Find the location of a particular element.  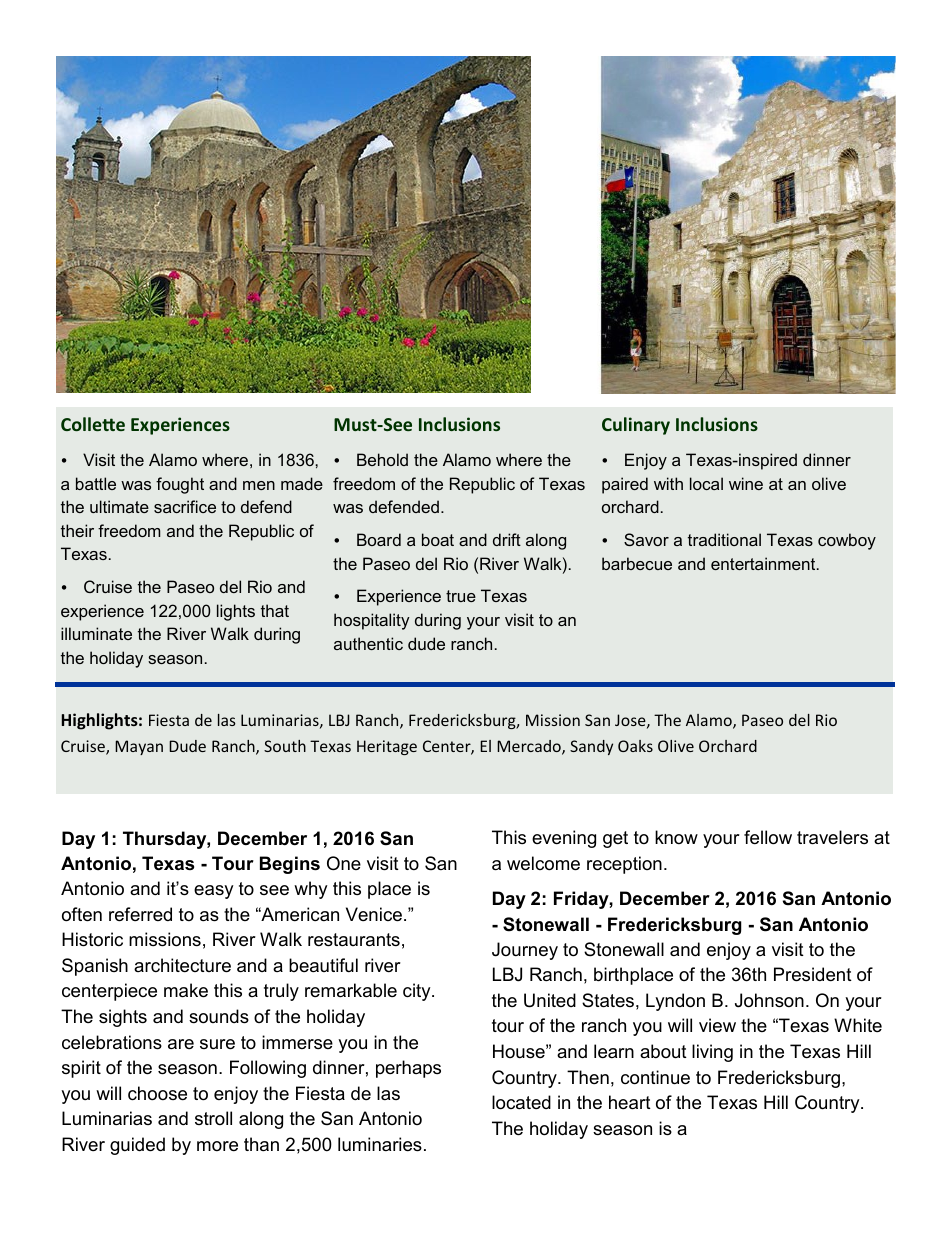

Venice is located at coordinates (374, 914).
